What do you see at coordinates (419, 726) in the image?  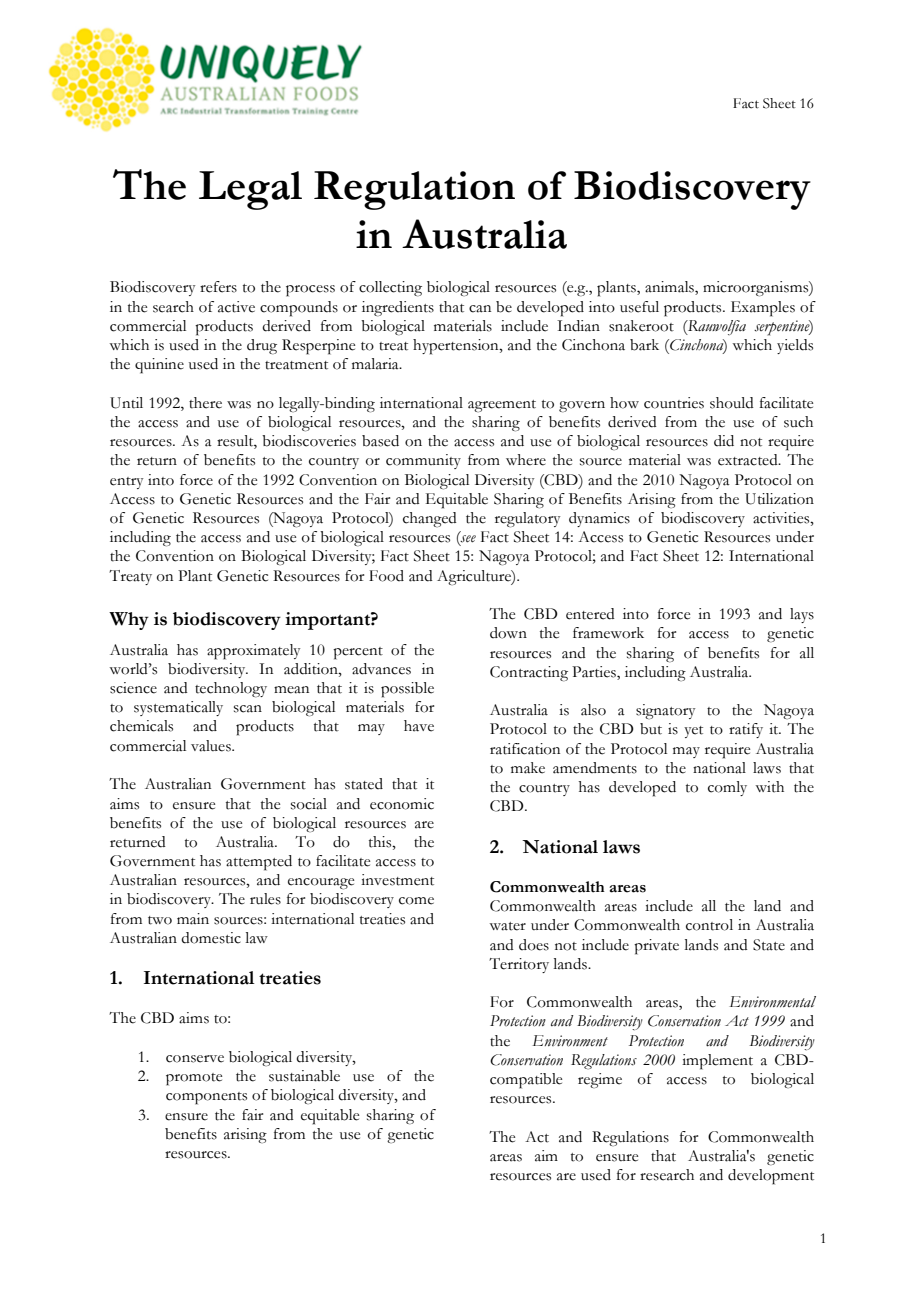 I see `have` at bounding box center [419, 726].
